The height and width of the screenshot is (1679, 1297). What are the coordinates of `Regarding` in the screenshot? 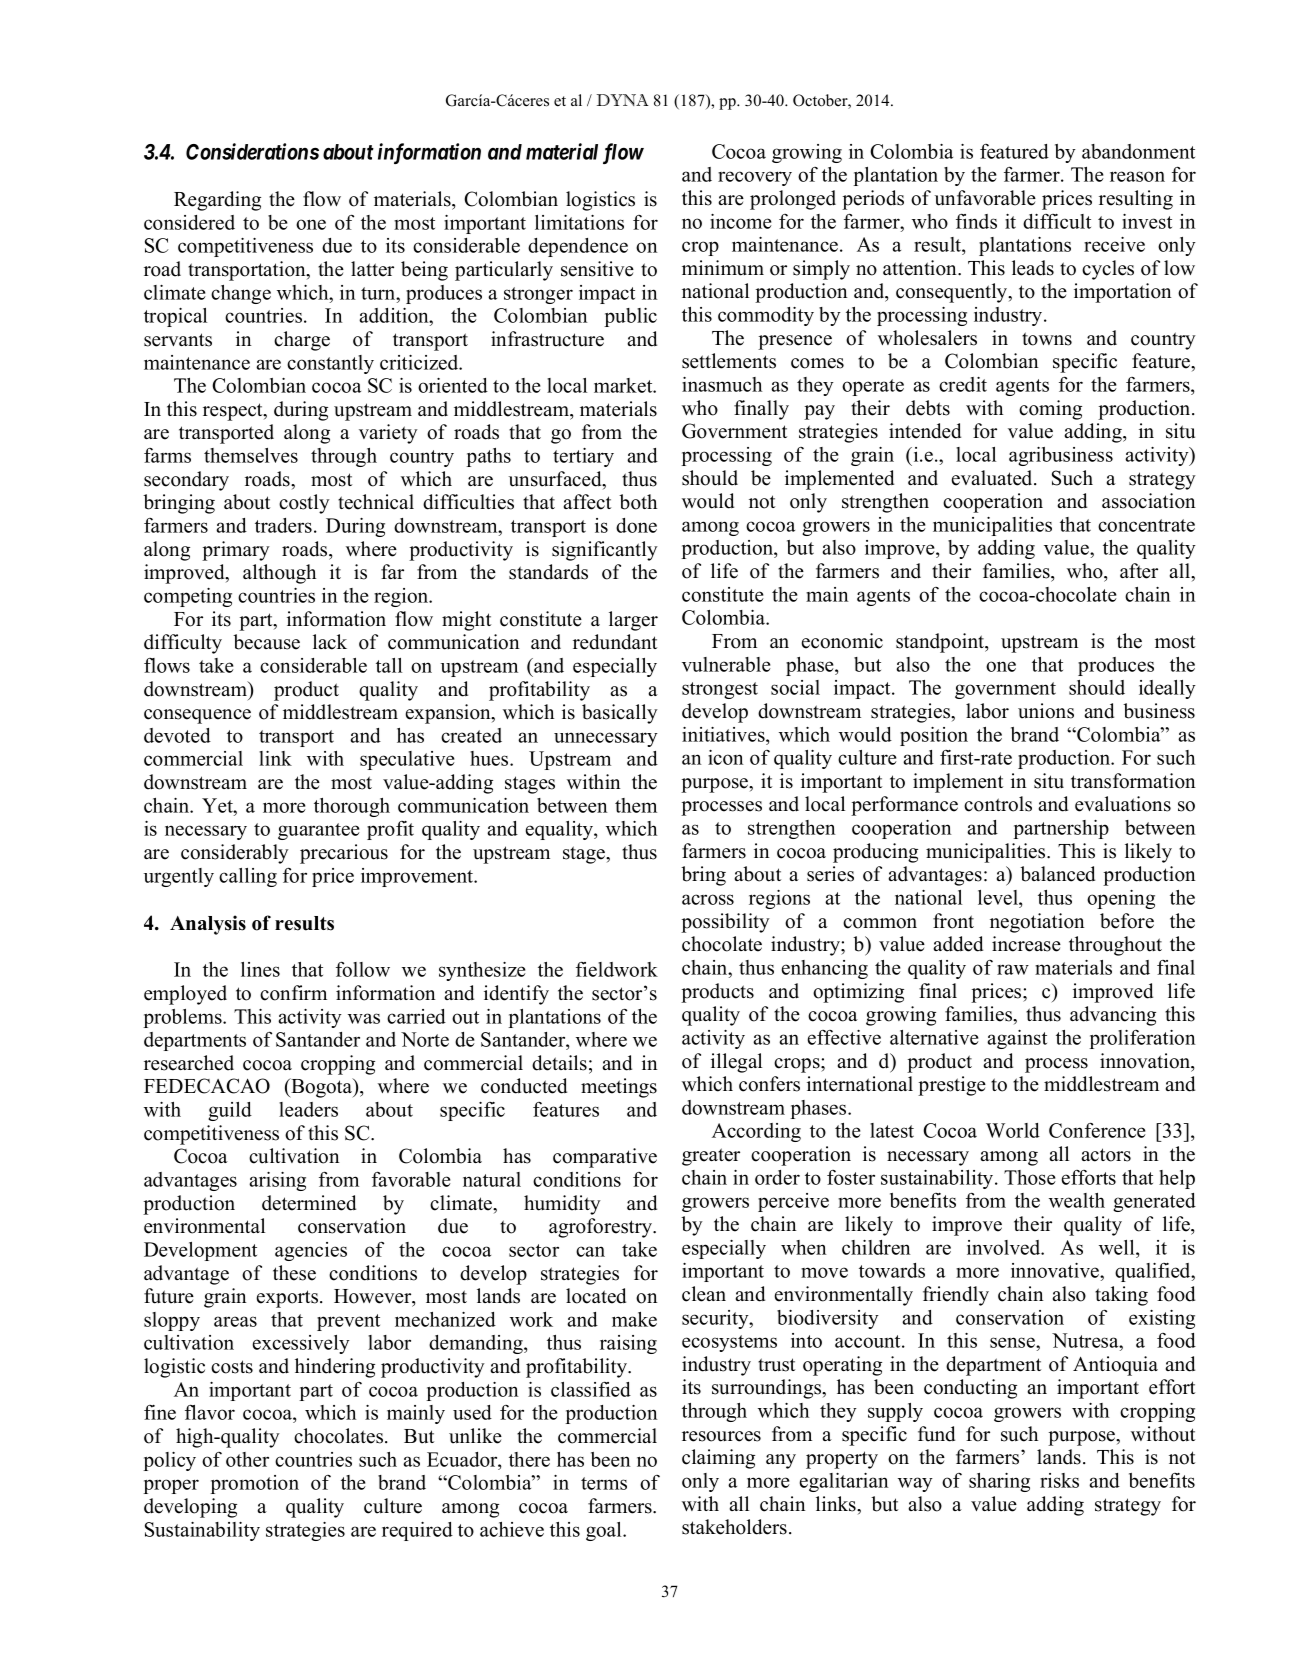 It's located at (217, 201).
